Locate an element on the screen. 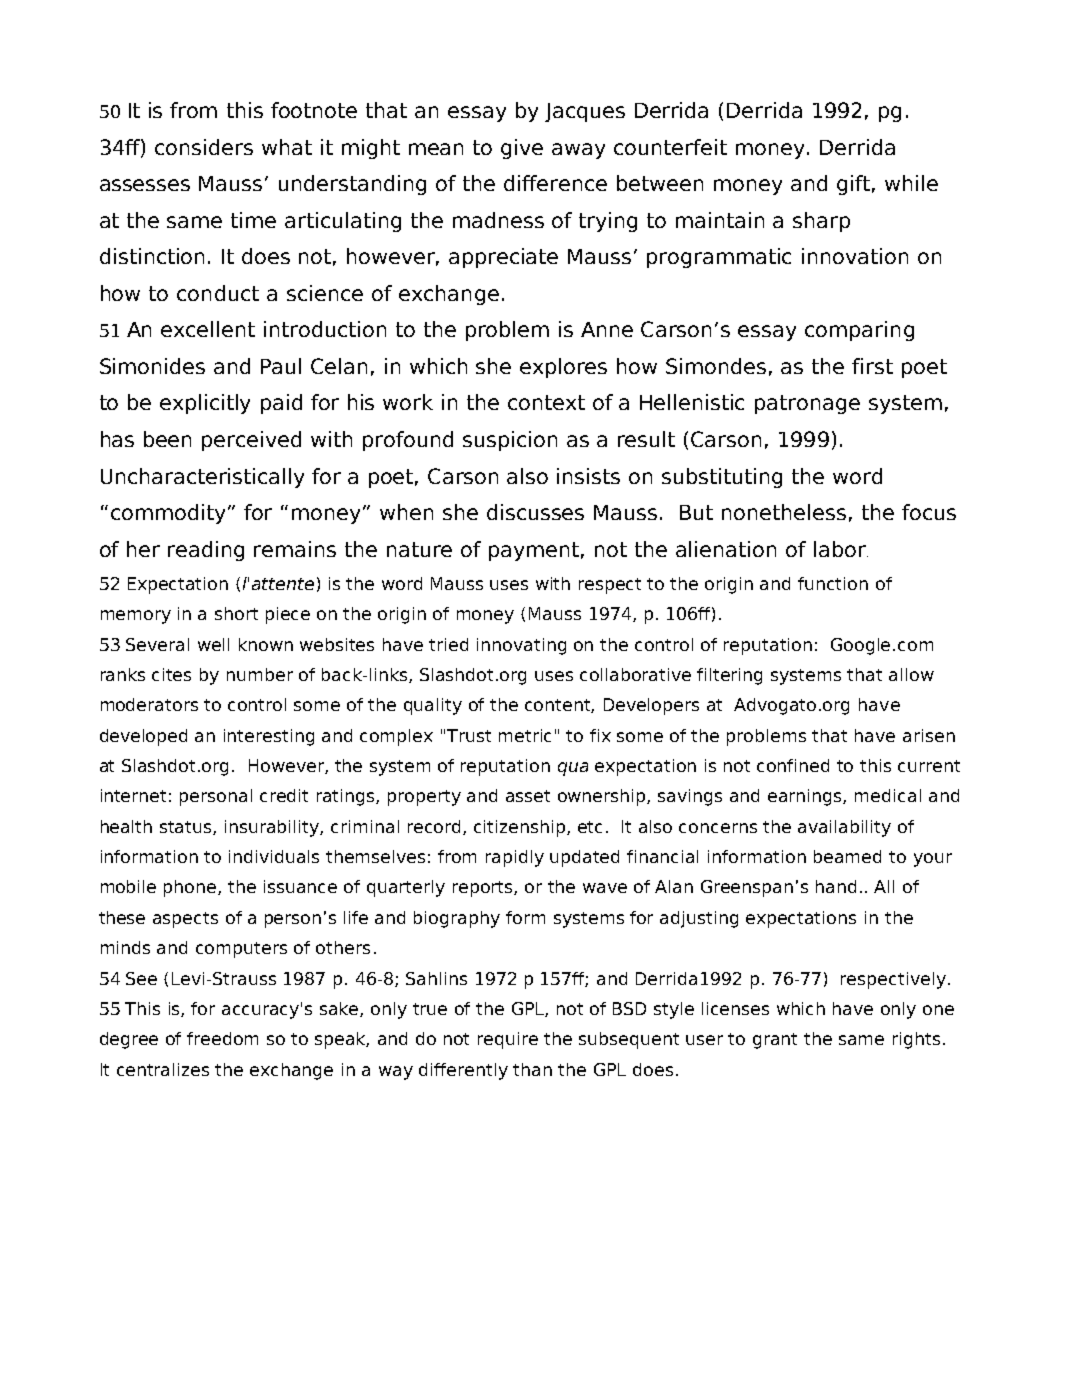 Image resolution: width=1065 pixels, height=1378 pixels. citizenship is located at coordinates (521, 828).
